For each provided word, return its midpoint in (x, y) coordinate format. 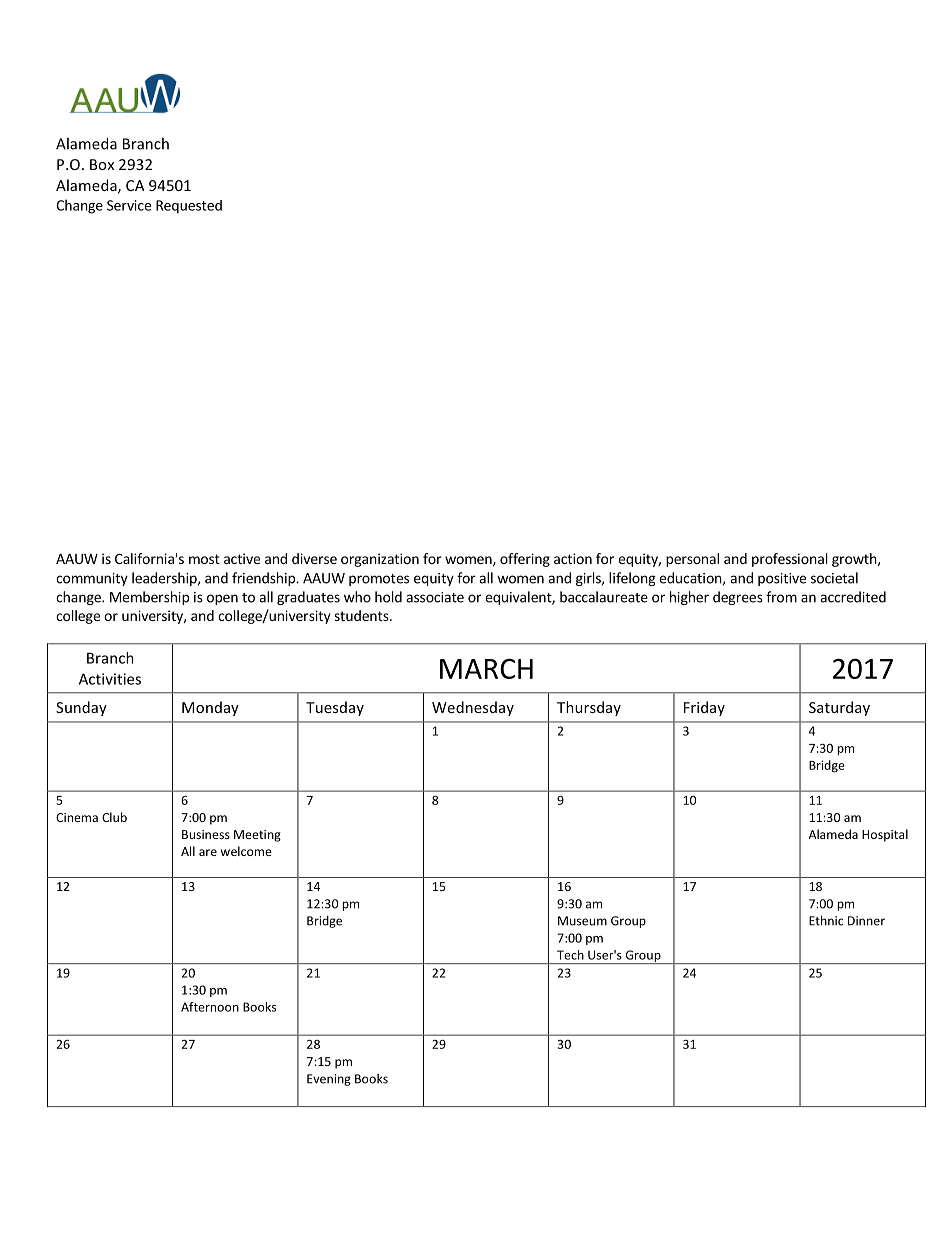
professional (790, 560)
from (781, 597)
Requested (189, 207)
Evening (329, 1080)
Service (129, 205)
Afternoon (210, 1007)
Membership (149, 598)
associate (435, 597)
